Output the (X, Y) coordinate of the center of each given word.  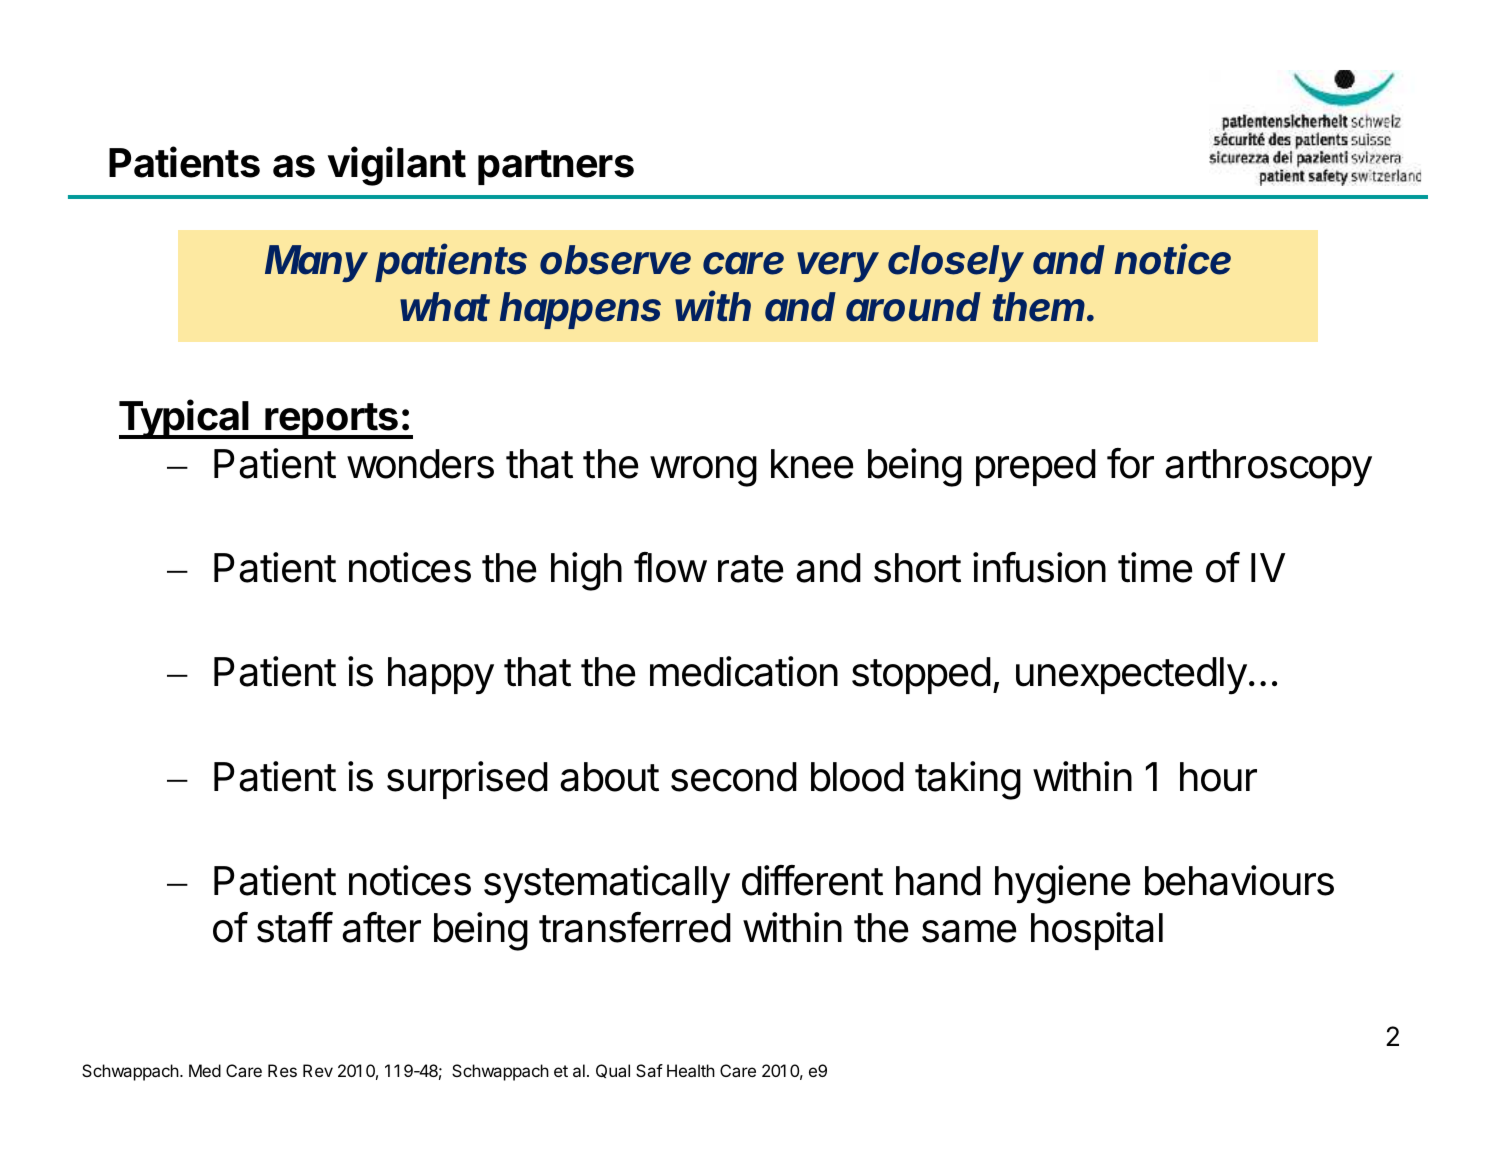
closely (956, 263)
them (1038, 307)
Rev (318, 1070)
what (445, 307)
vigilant (397, 166)
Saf (649, 1070)
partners (556, 167)
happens (580, 310)
